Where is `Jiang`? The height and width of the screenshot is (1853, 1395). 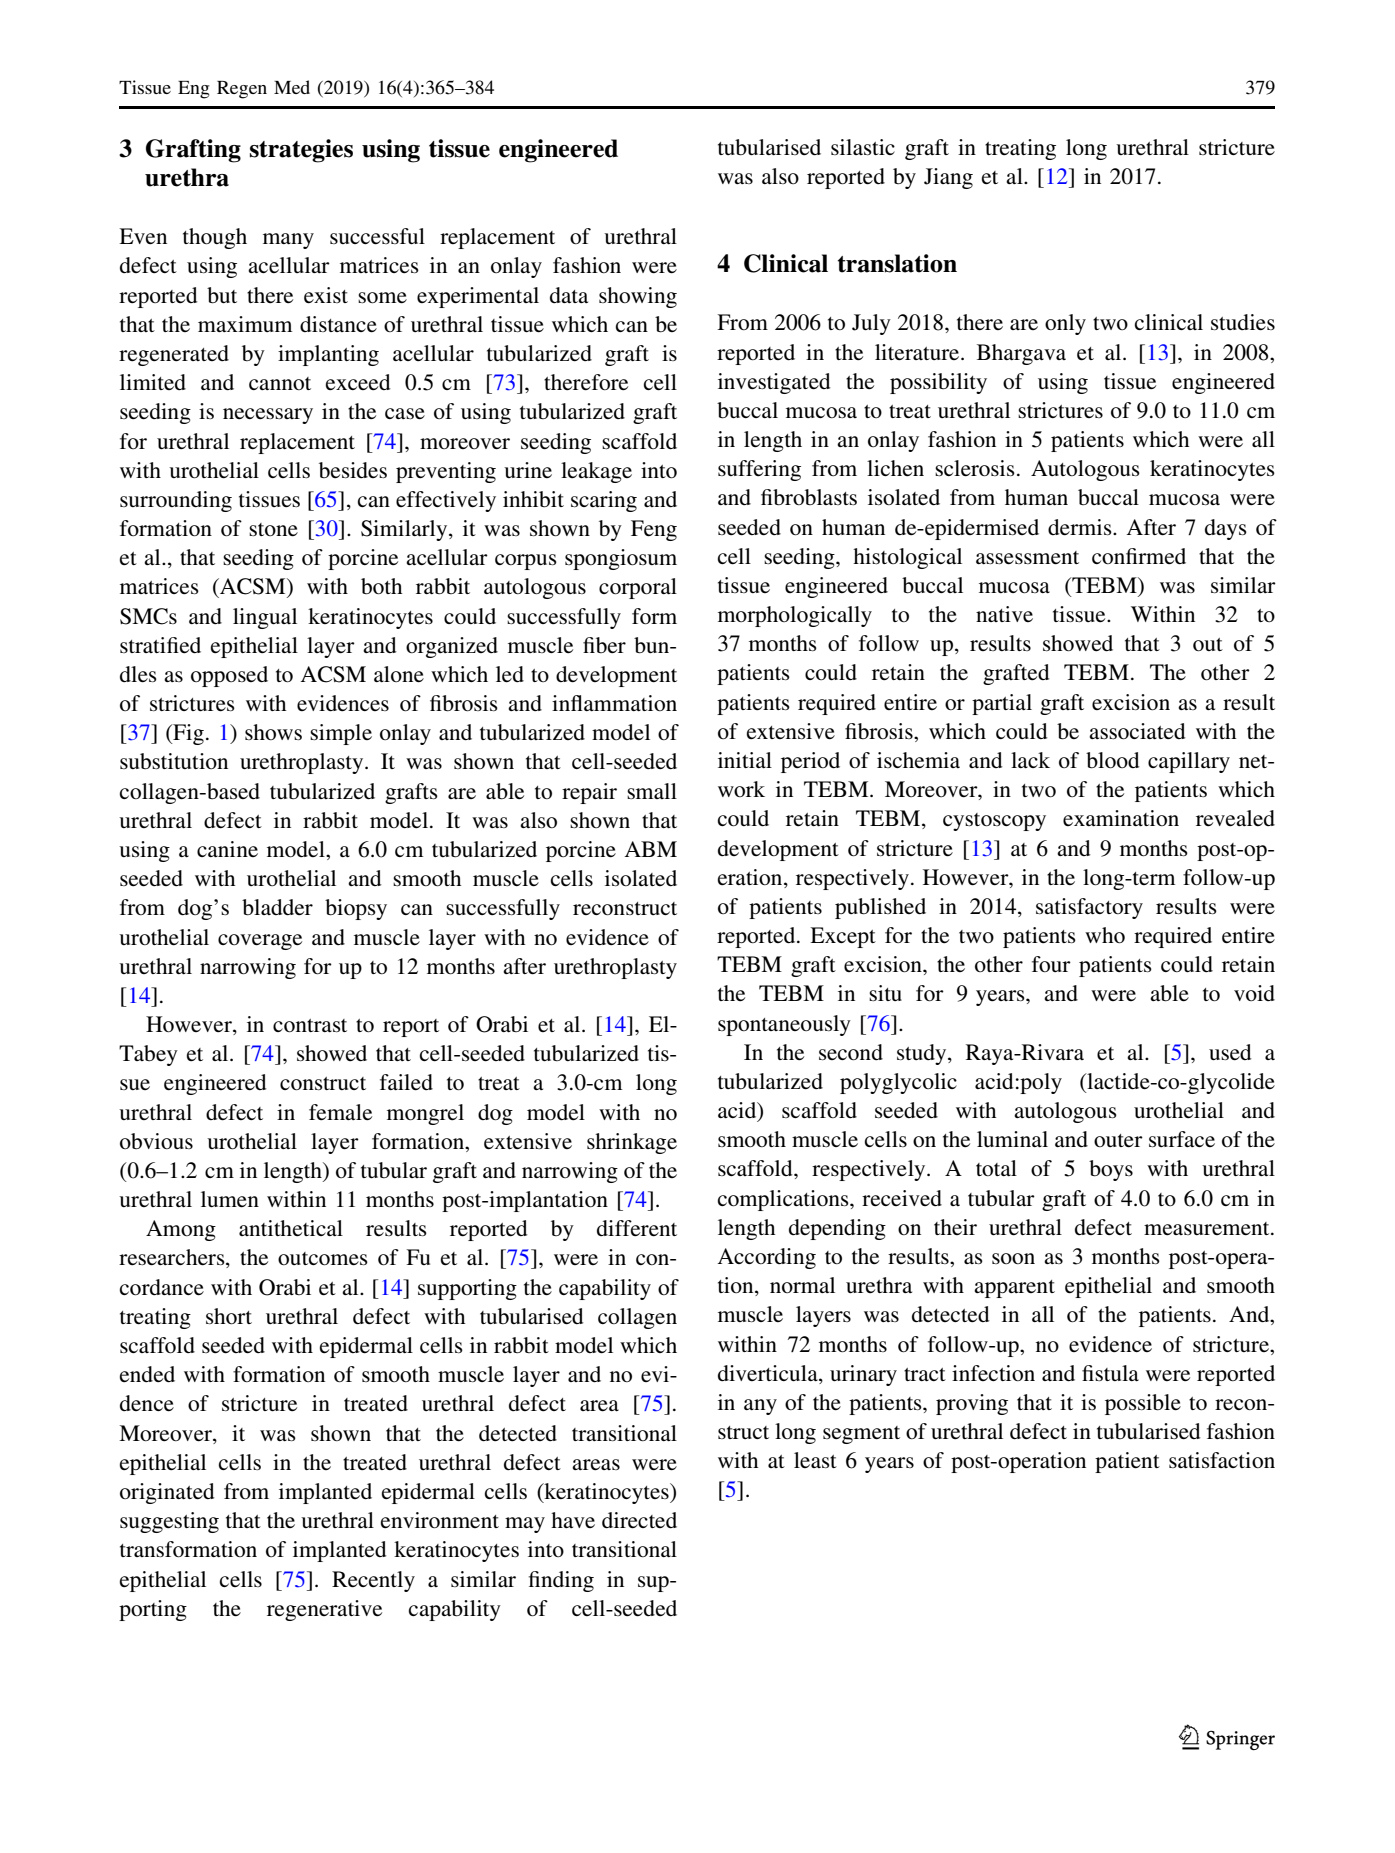 Jiang is located at coordinates (948, 178).
